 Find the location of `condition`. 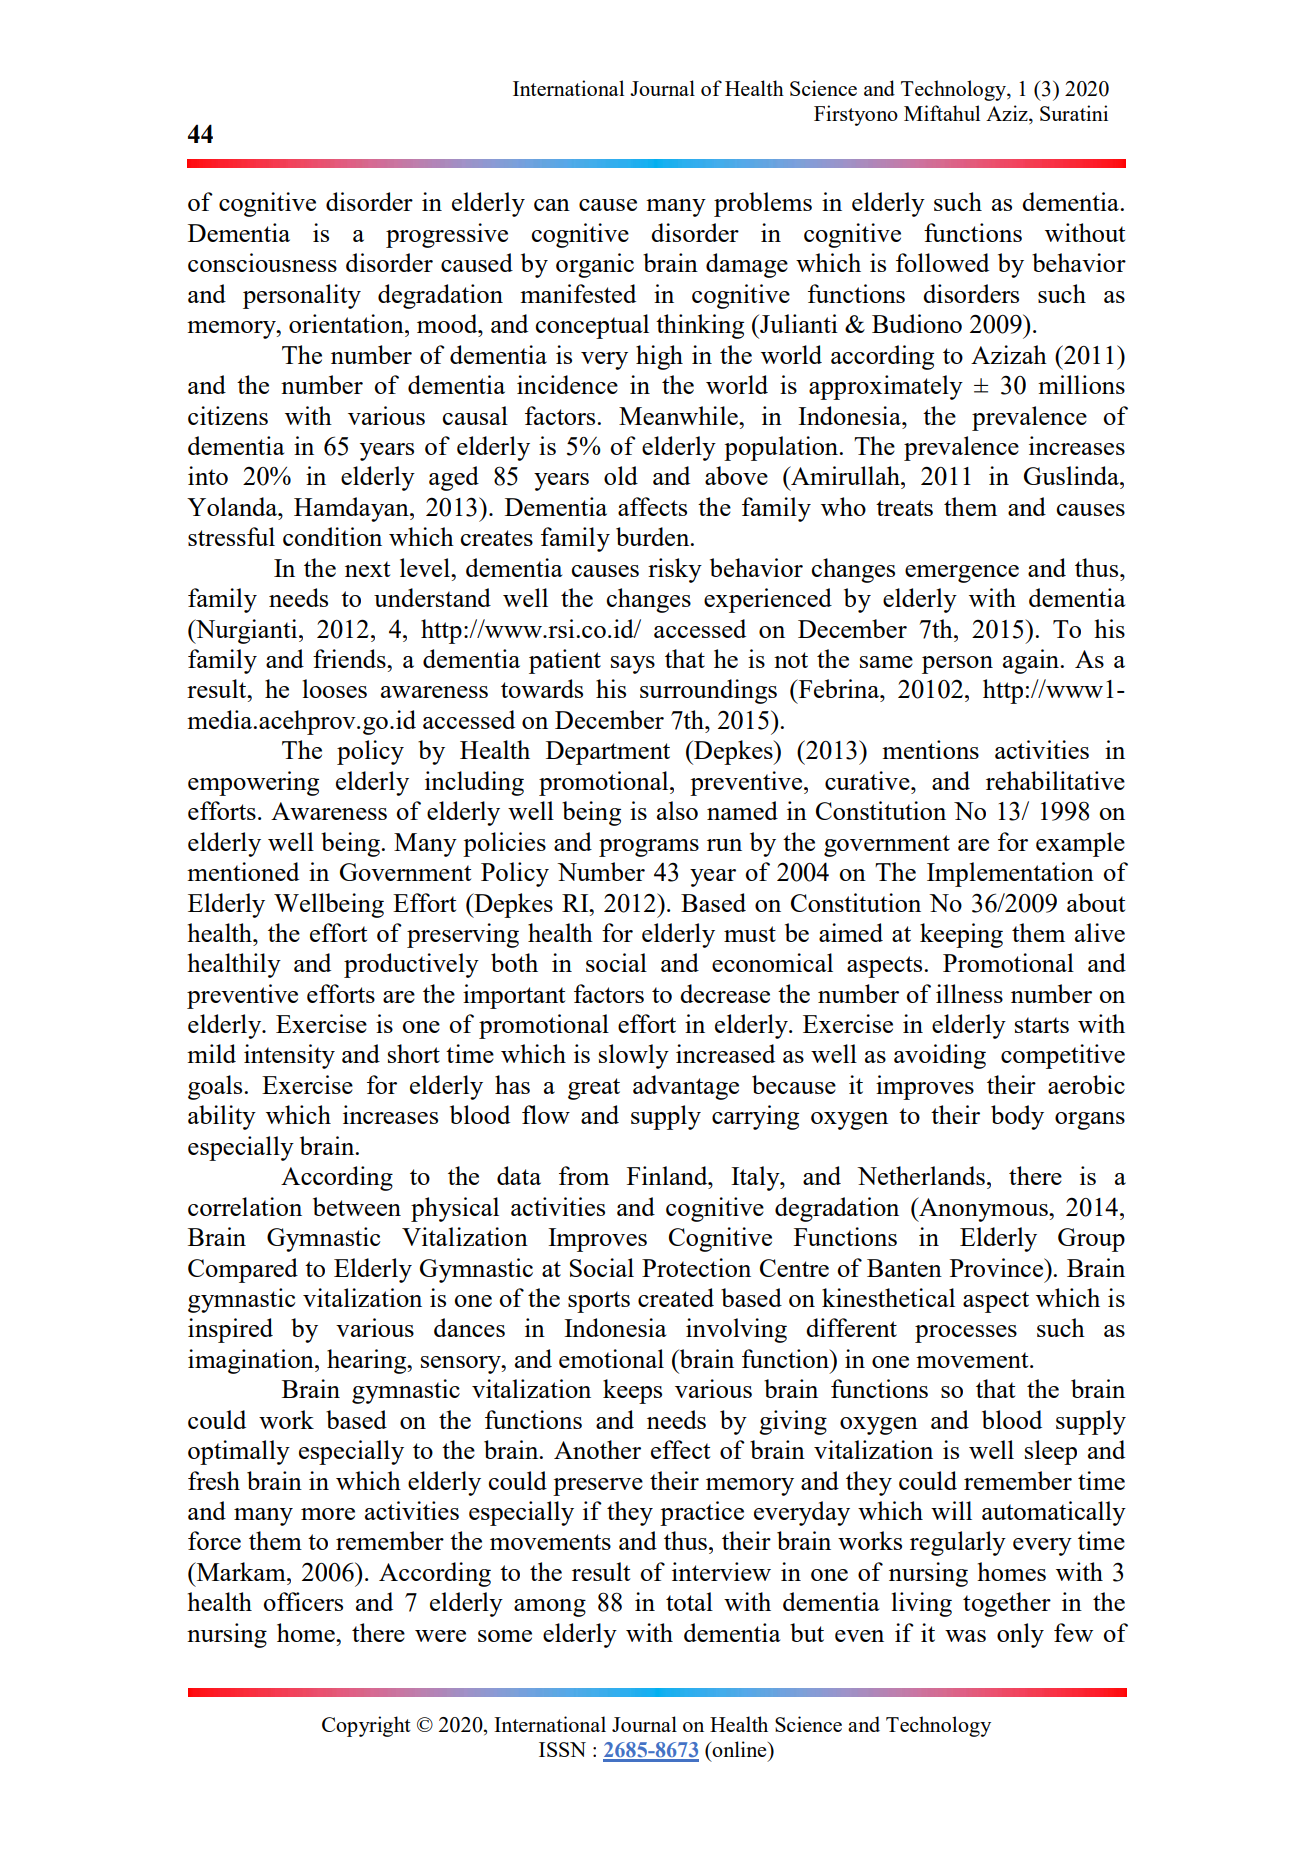

condition is located at coordinates (332, 536).
